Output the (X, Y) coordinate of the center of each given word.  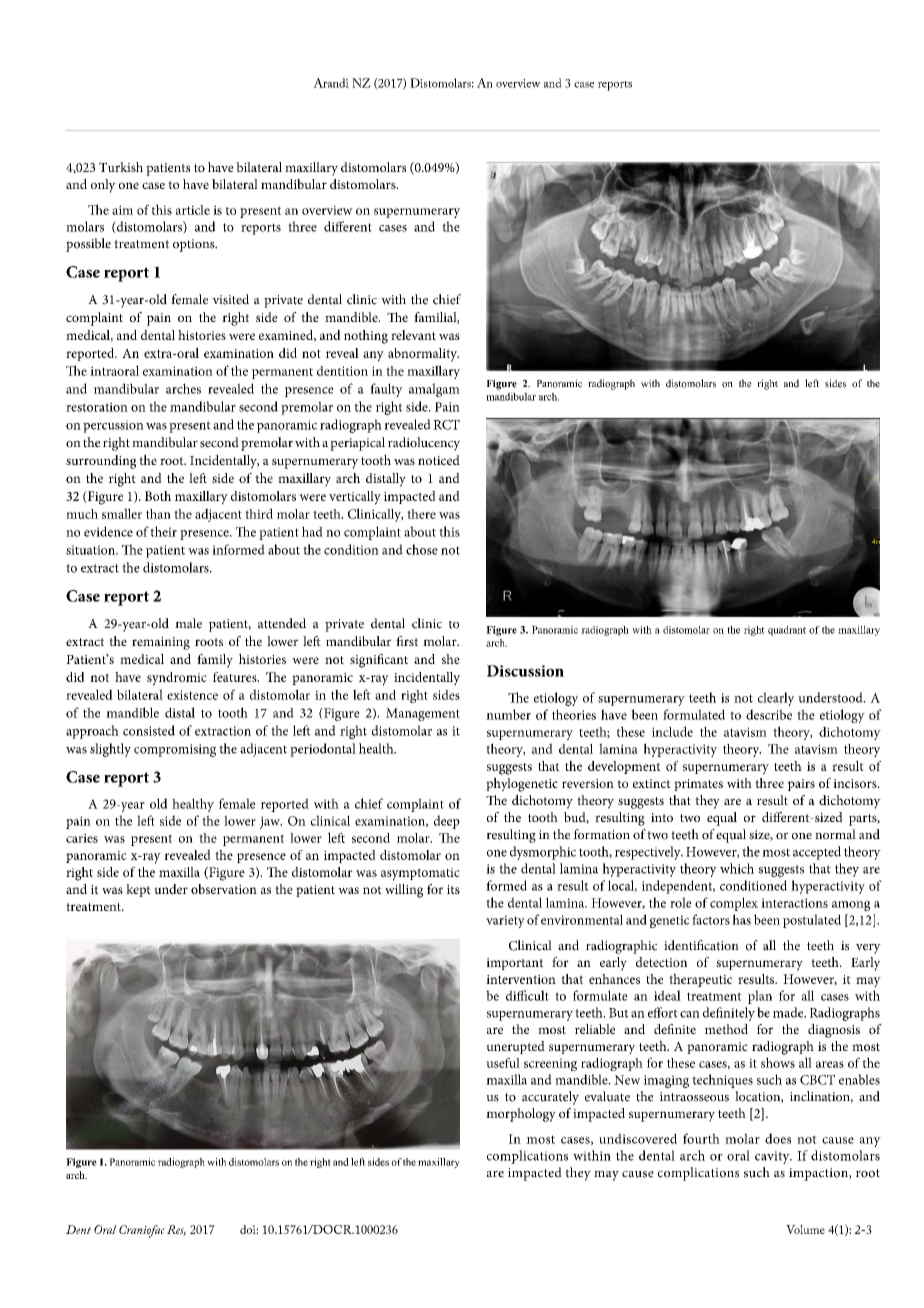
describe (769, 714)
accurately (550, 1098)
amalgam (434, 390)
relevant (413, 335)
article (193, 210)
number (508, 714)
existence (192, 695)
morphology (521, 1115)
